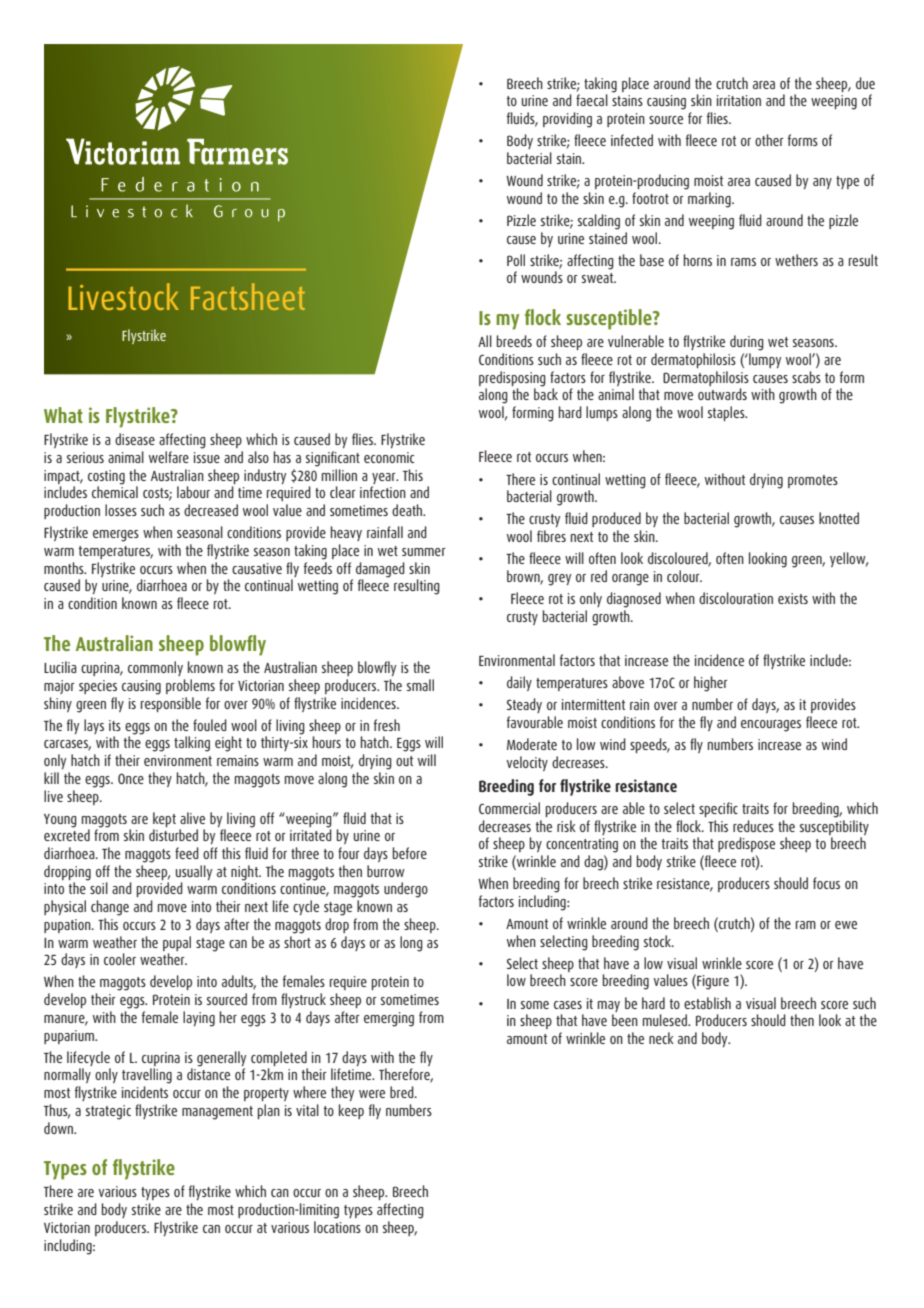 This screenshot has height=1308, width=924. What do you see at coordinates (769, 140) in the screenshot?
I see `other` at bounding box center [769, 140].
